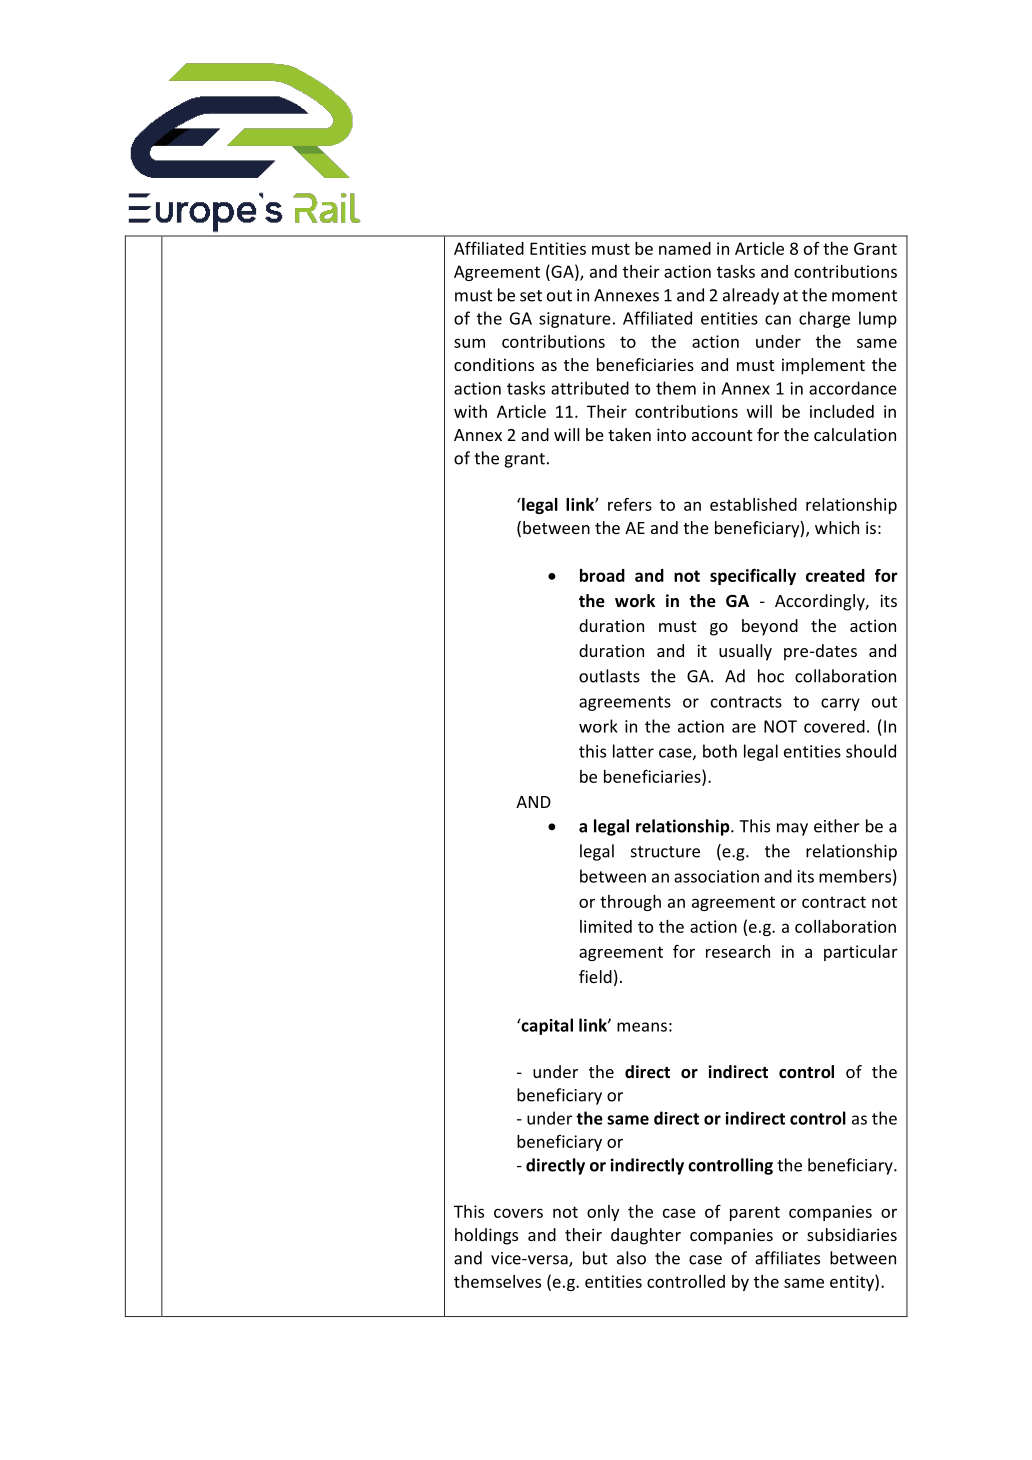  Describe the element at coordinates (685, 248) in the page. I see `named` at that location.
